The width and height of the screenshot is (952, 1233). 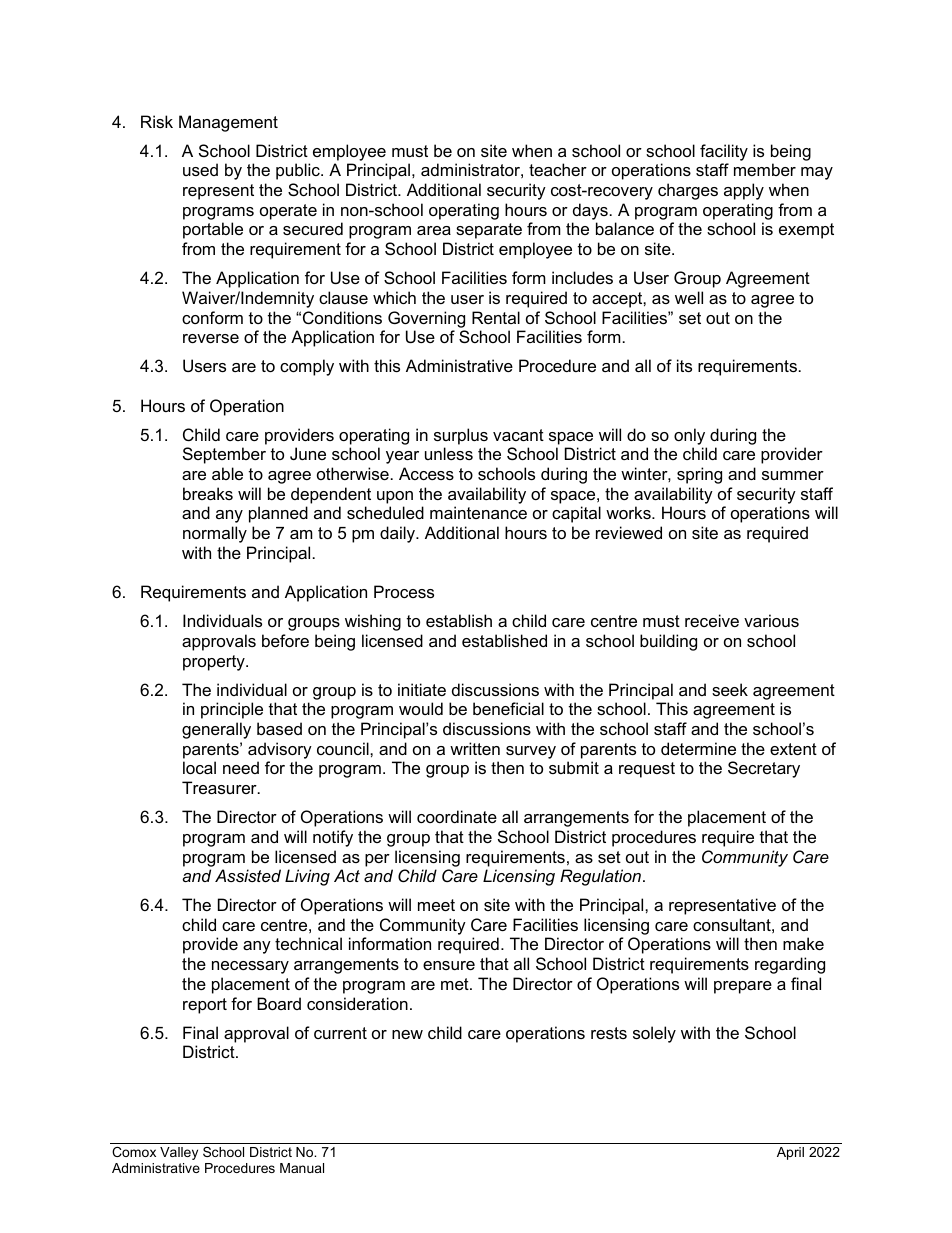 I want to click on beneficial, so click(x=508, y=708).
